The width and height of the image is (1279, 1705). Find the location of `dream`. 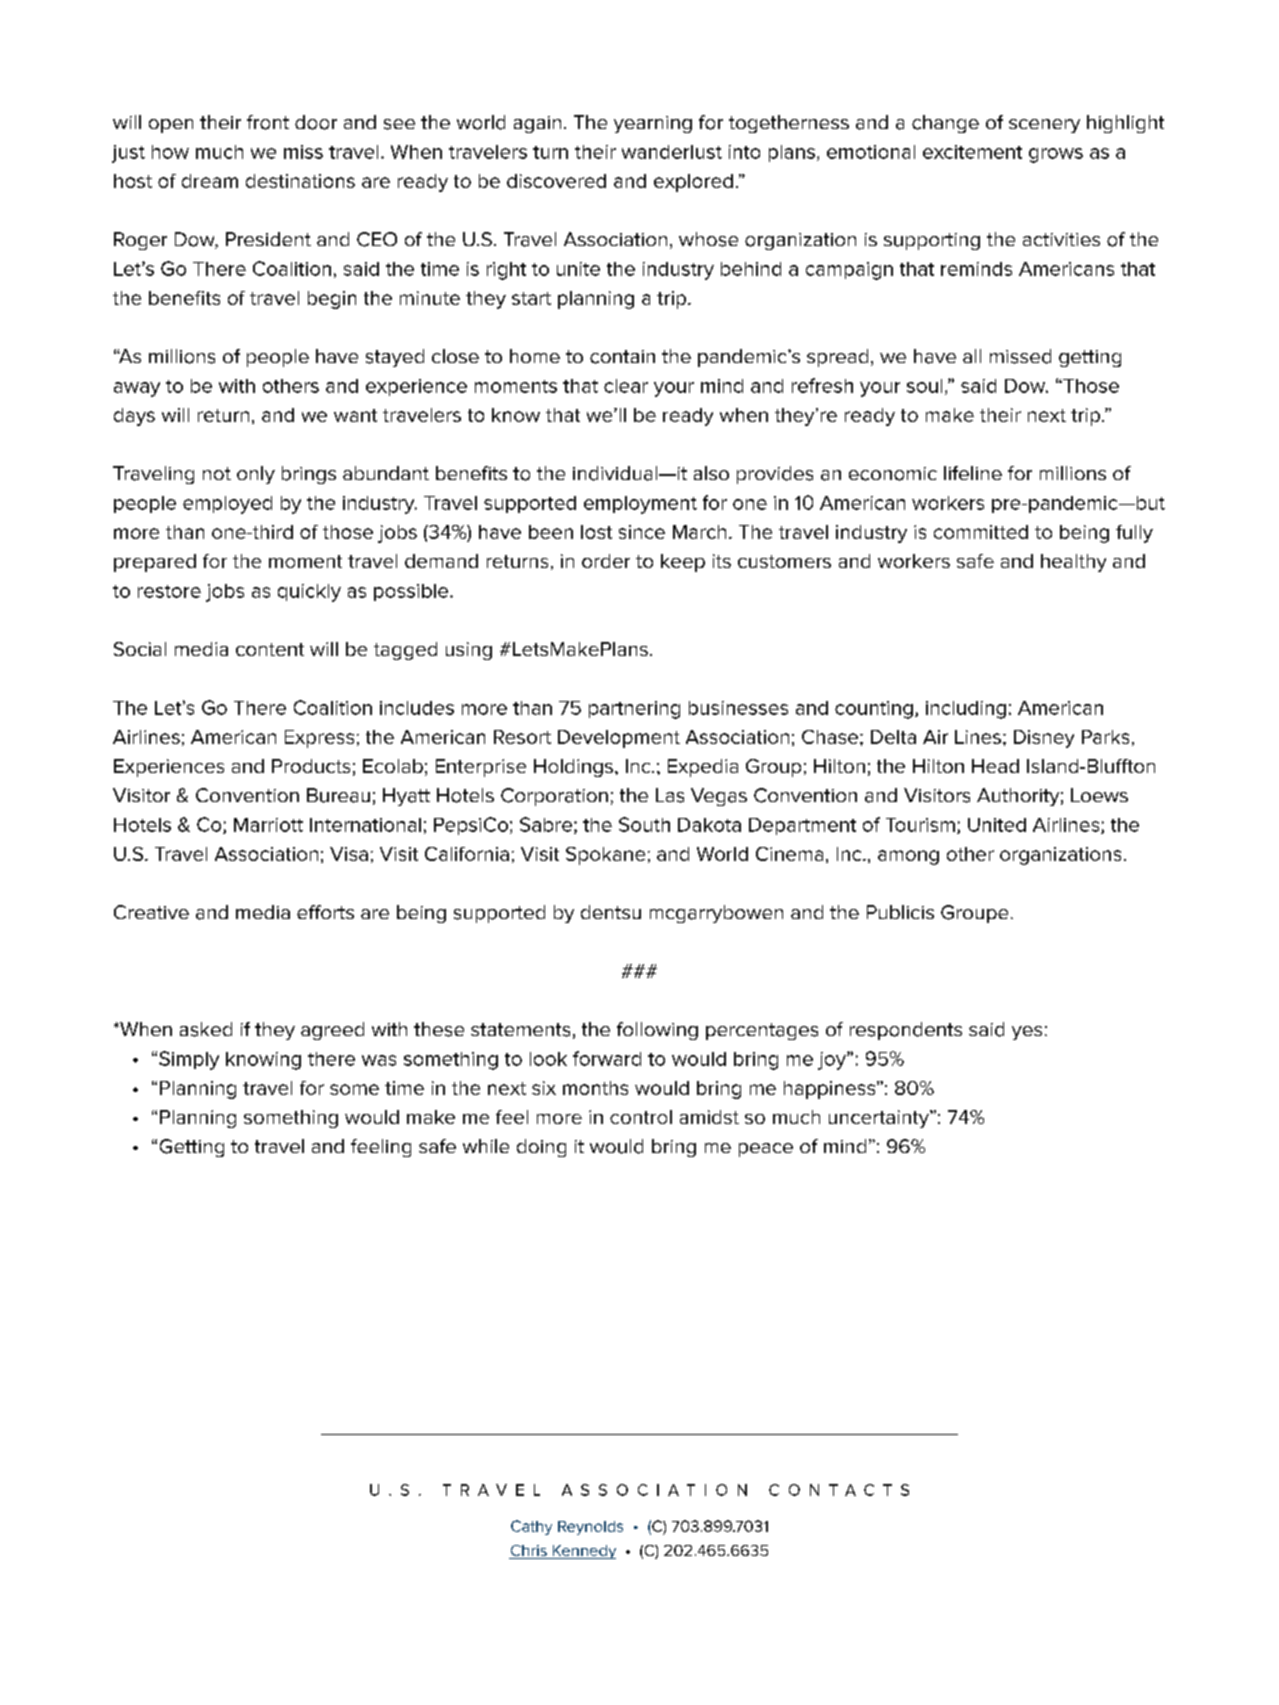

dream is located at coordinates (210, 181).
